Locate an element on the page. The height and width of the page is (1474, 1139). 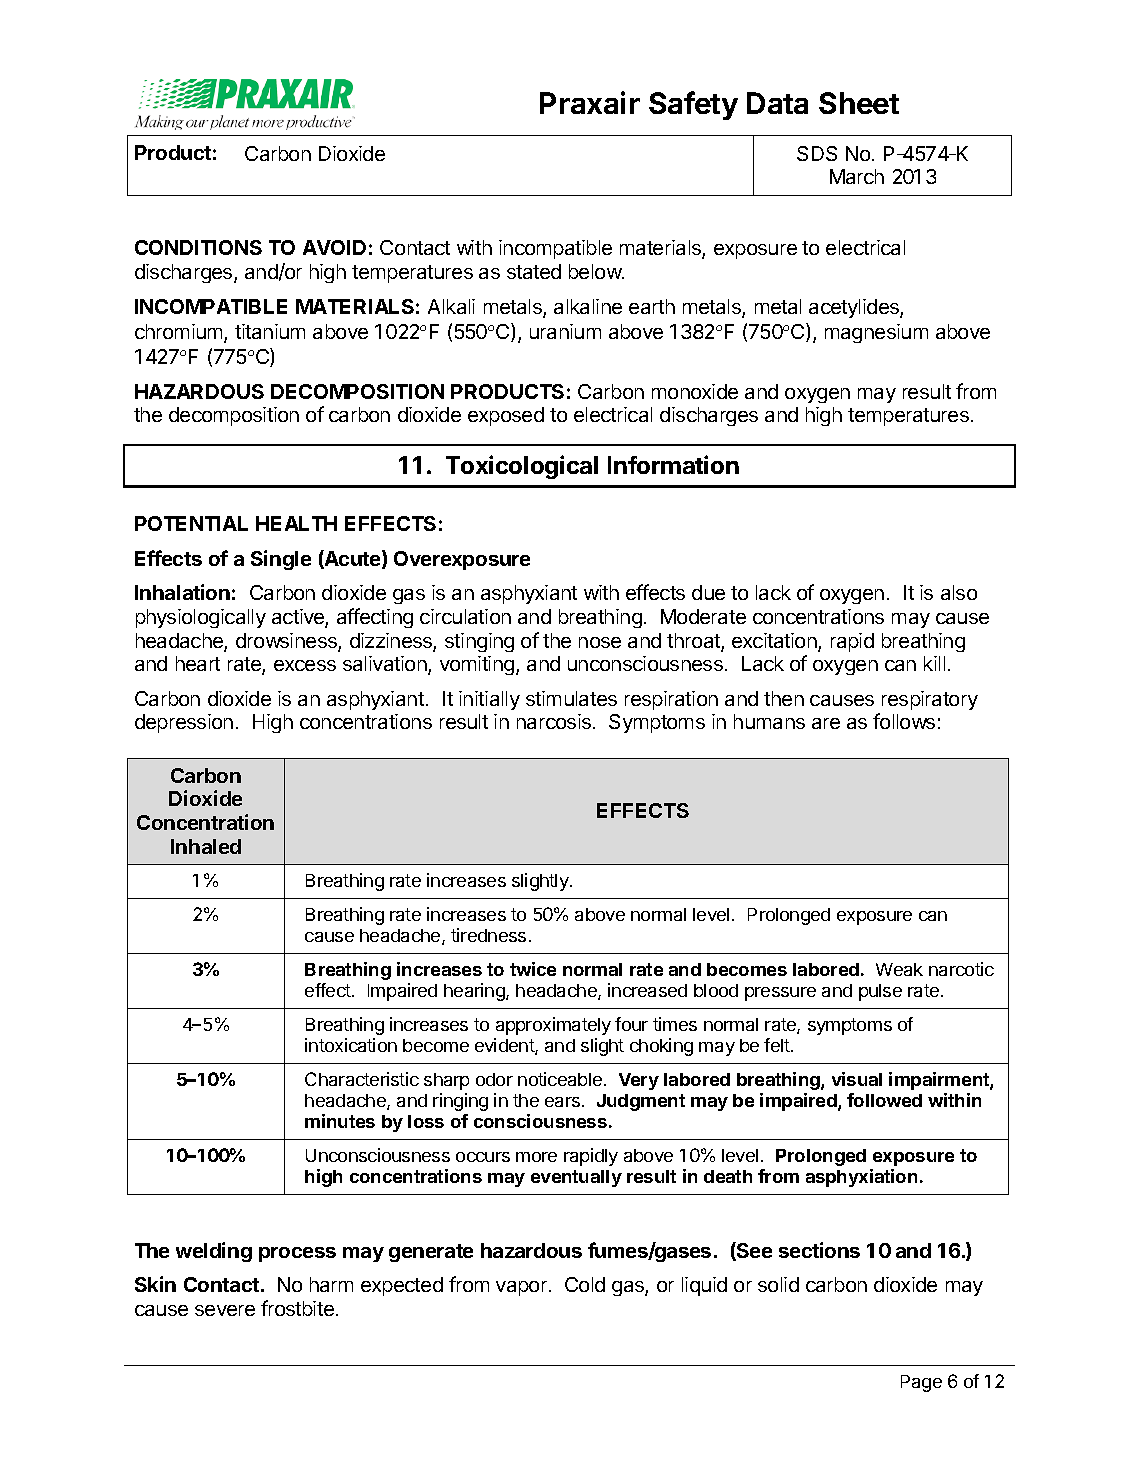
CONDITIONS is located at coordinates (198, 247).
